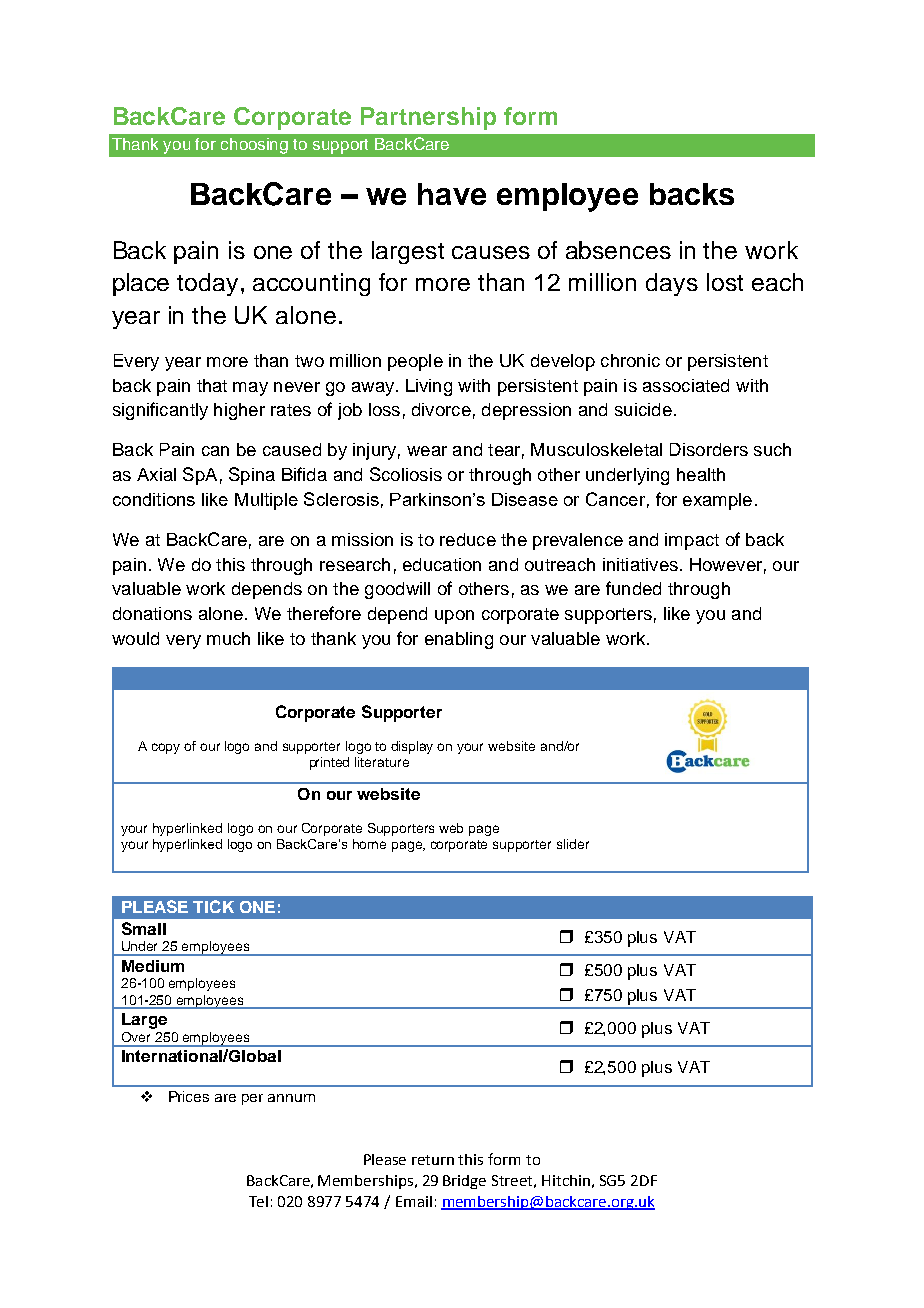 The height and width of the image is (1308, 924). Describe the element at coordinates (459, 640) in the image. I see `enabling` at that location.
